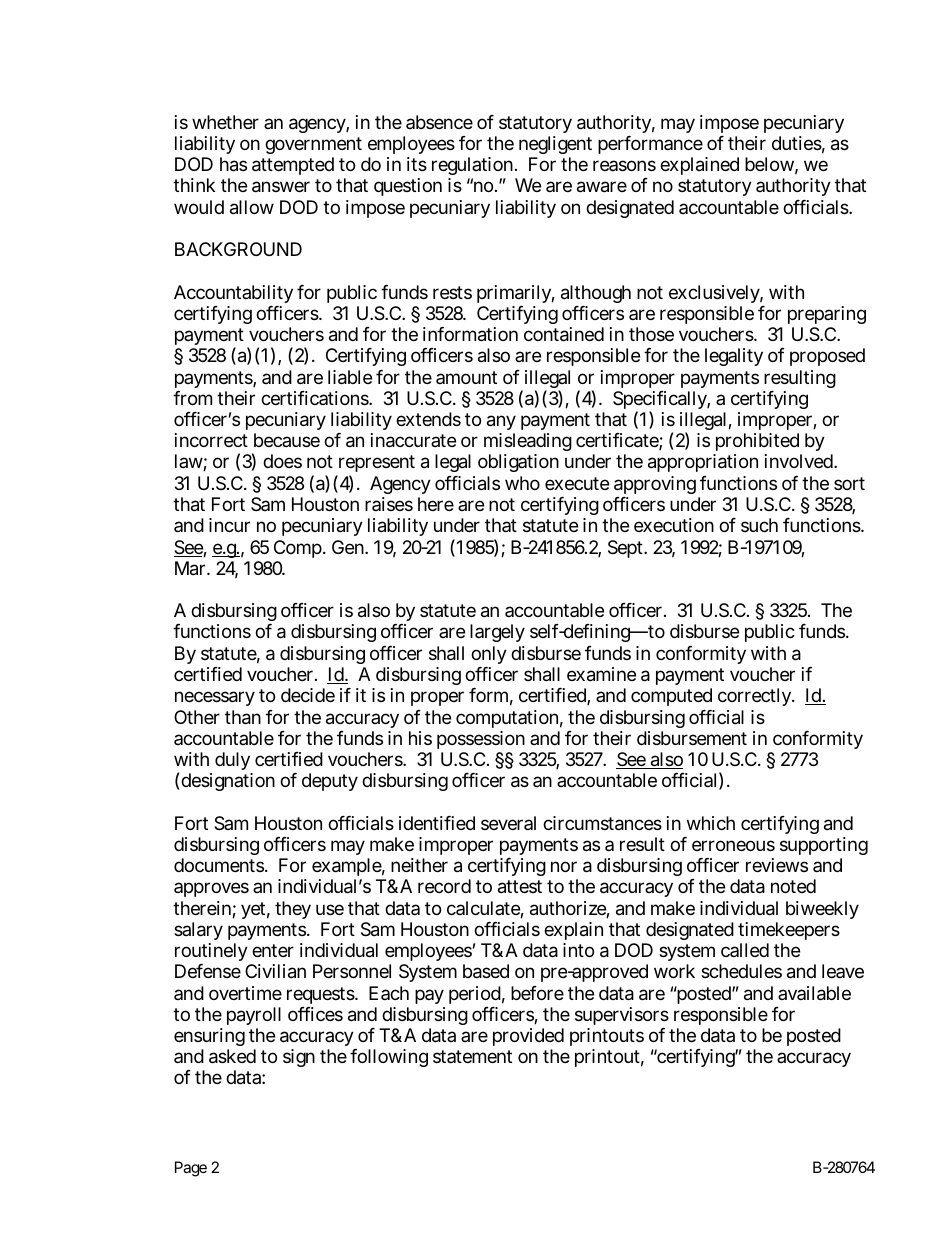  What do you see at coordinates (555, 147) in the page?
I see `negligent` at bounding box center [555, 147].
